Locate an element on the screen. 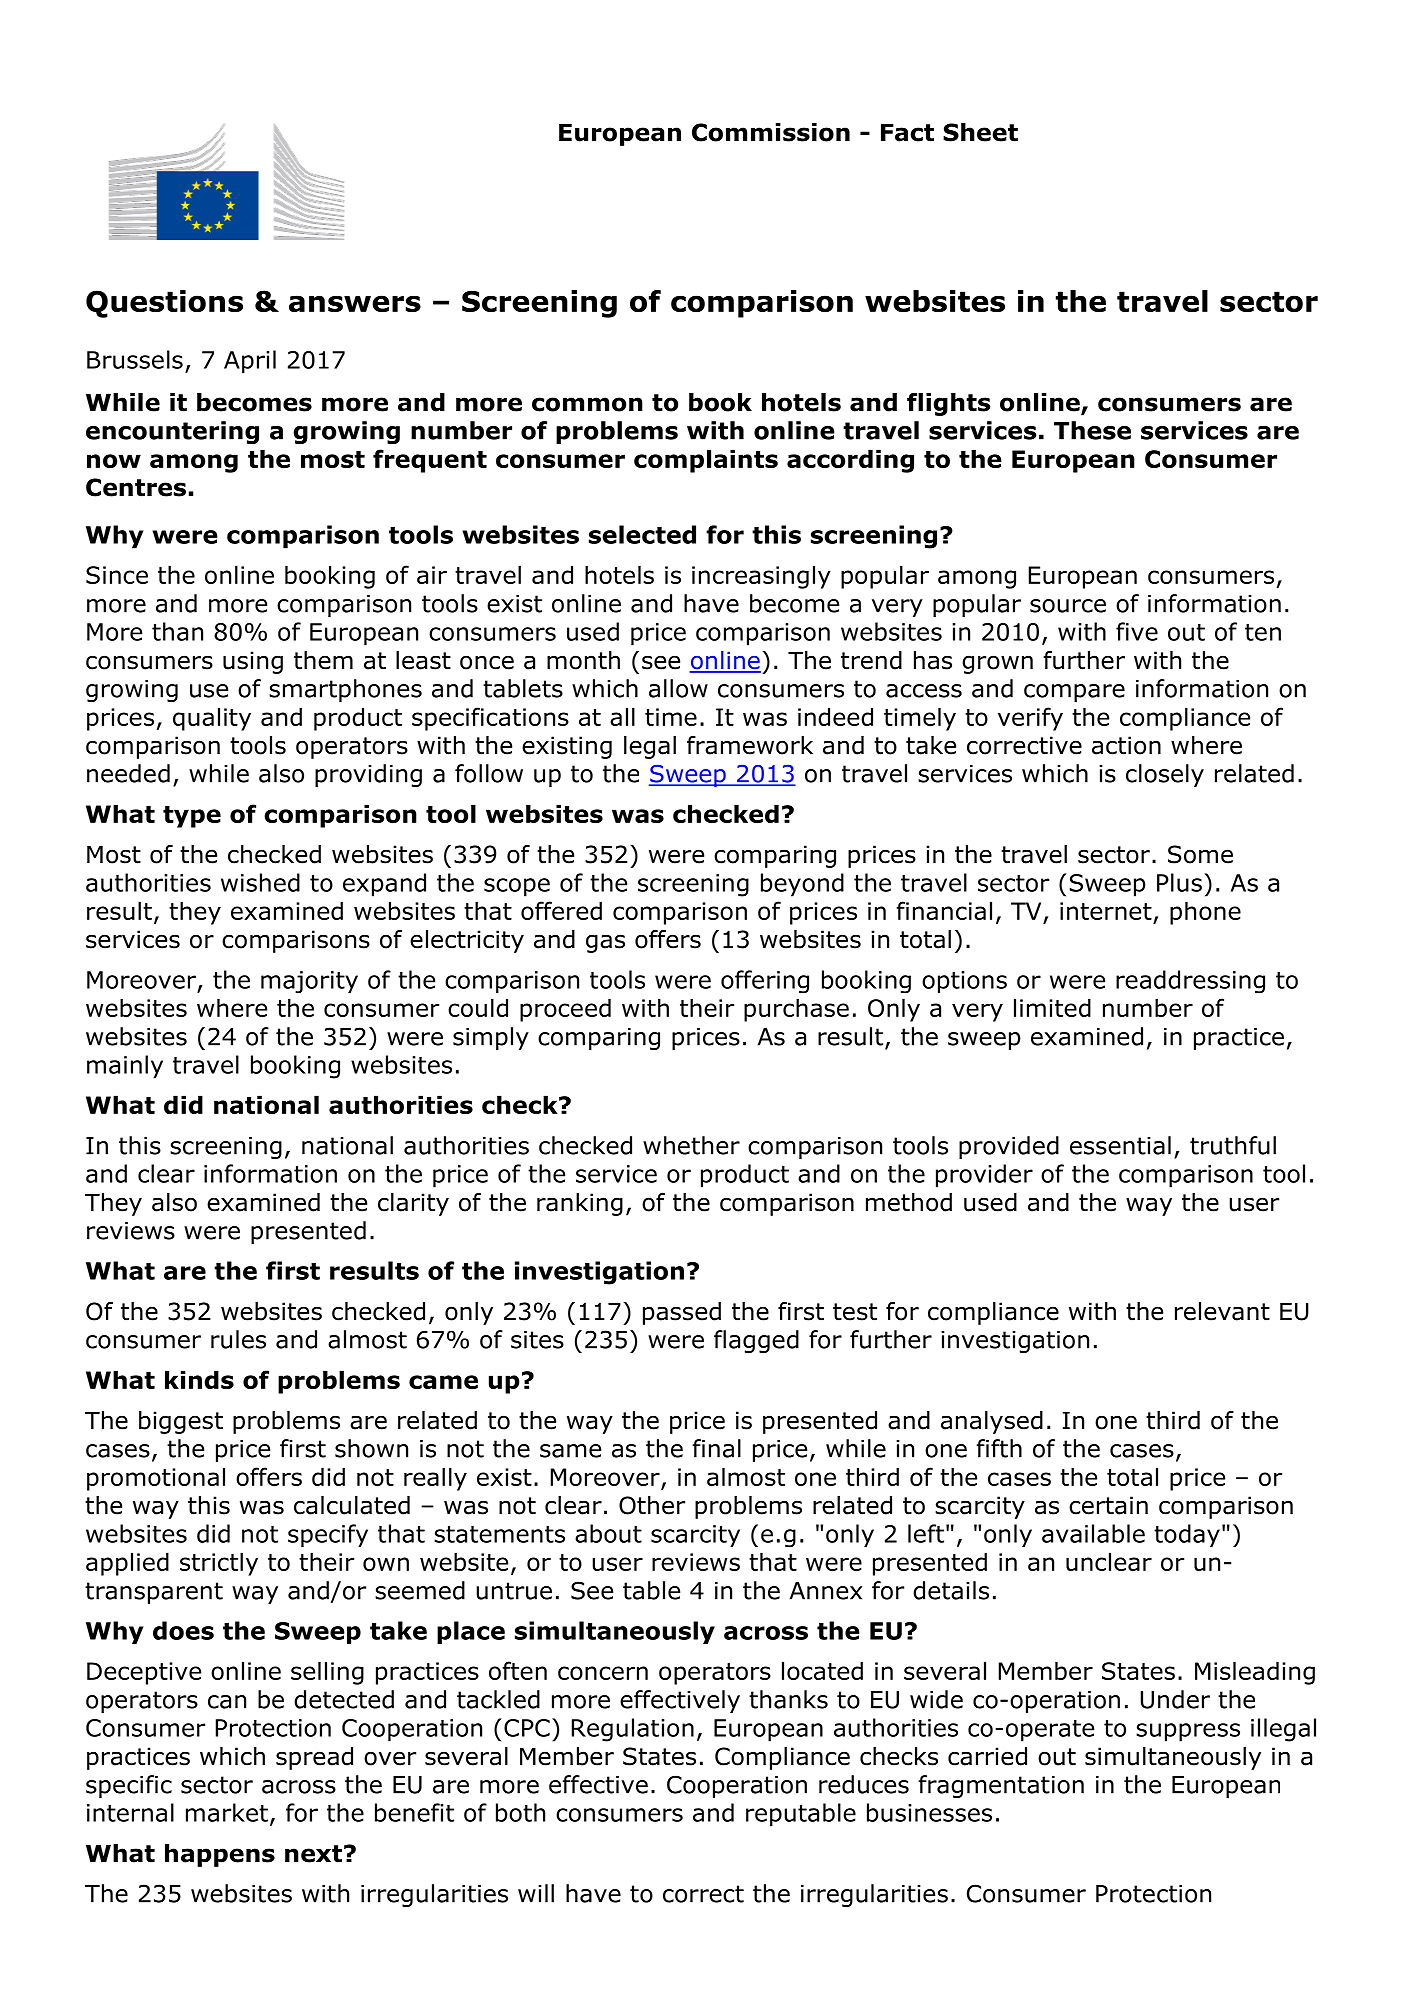 The image size is (1406, 1990). fragmentation is located at coordinates (1001, 1786).
